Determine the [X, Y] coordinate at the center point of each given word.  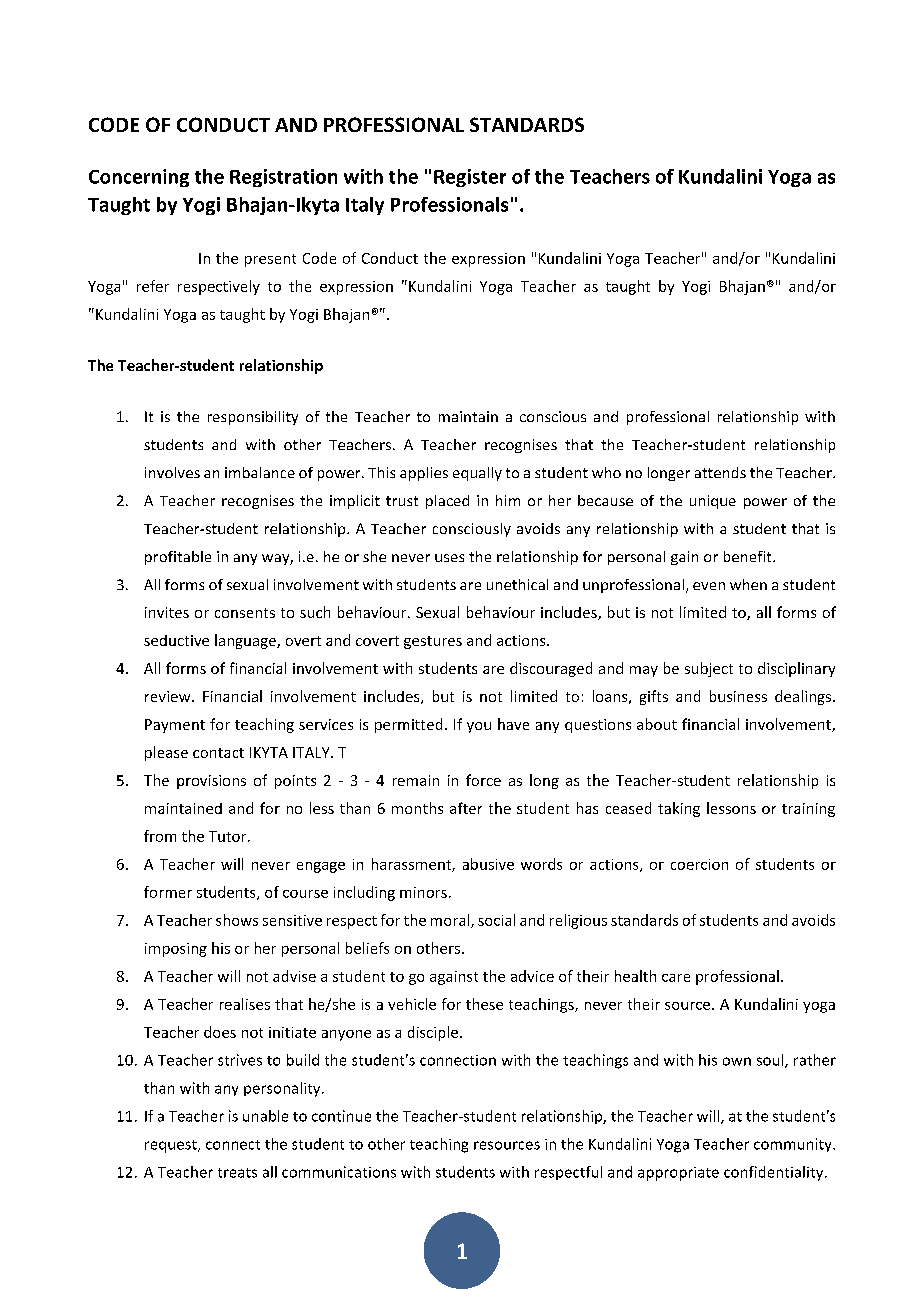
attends [720, 472]
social [496, 920]
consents [245, 613]
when [748, 584]
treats [237, 1173]
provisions [211, 782]
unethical [517, 584]
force [483, 780]
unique [713, 502]
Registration [283, 178]
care [676, 978]
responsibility [253, 418]
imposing [176, 950]
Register [470, 178]
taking [679, 809]
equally [477, 474]
